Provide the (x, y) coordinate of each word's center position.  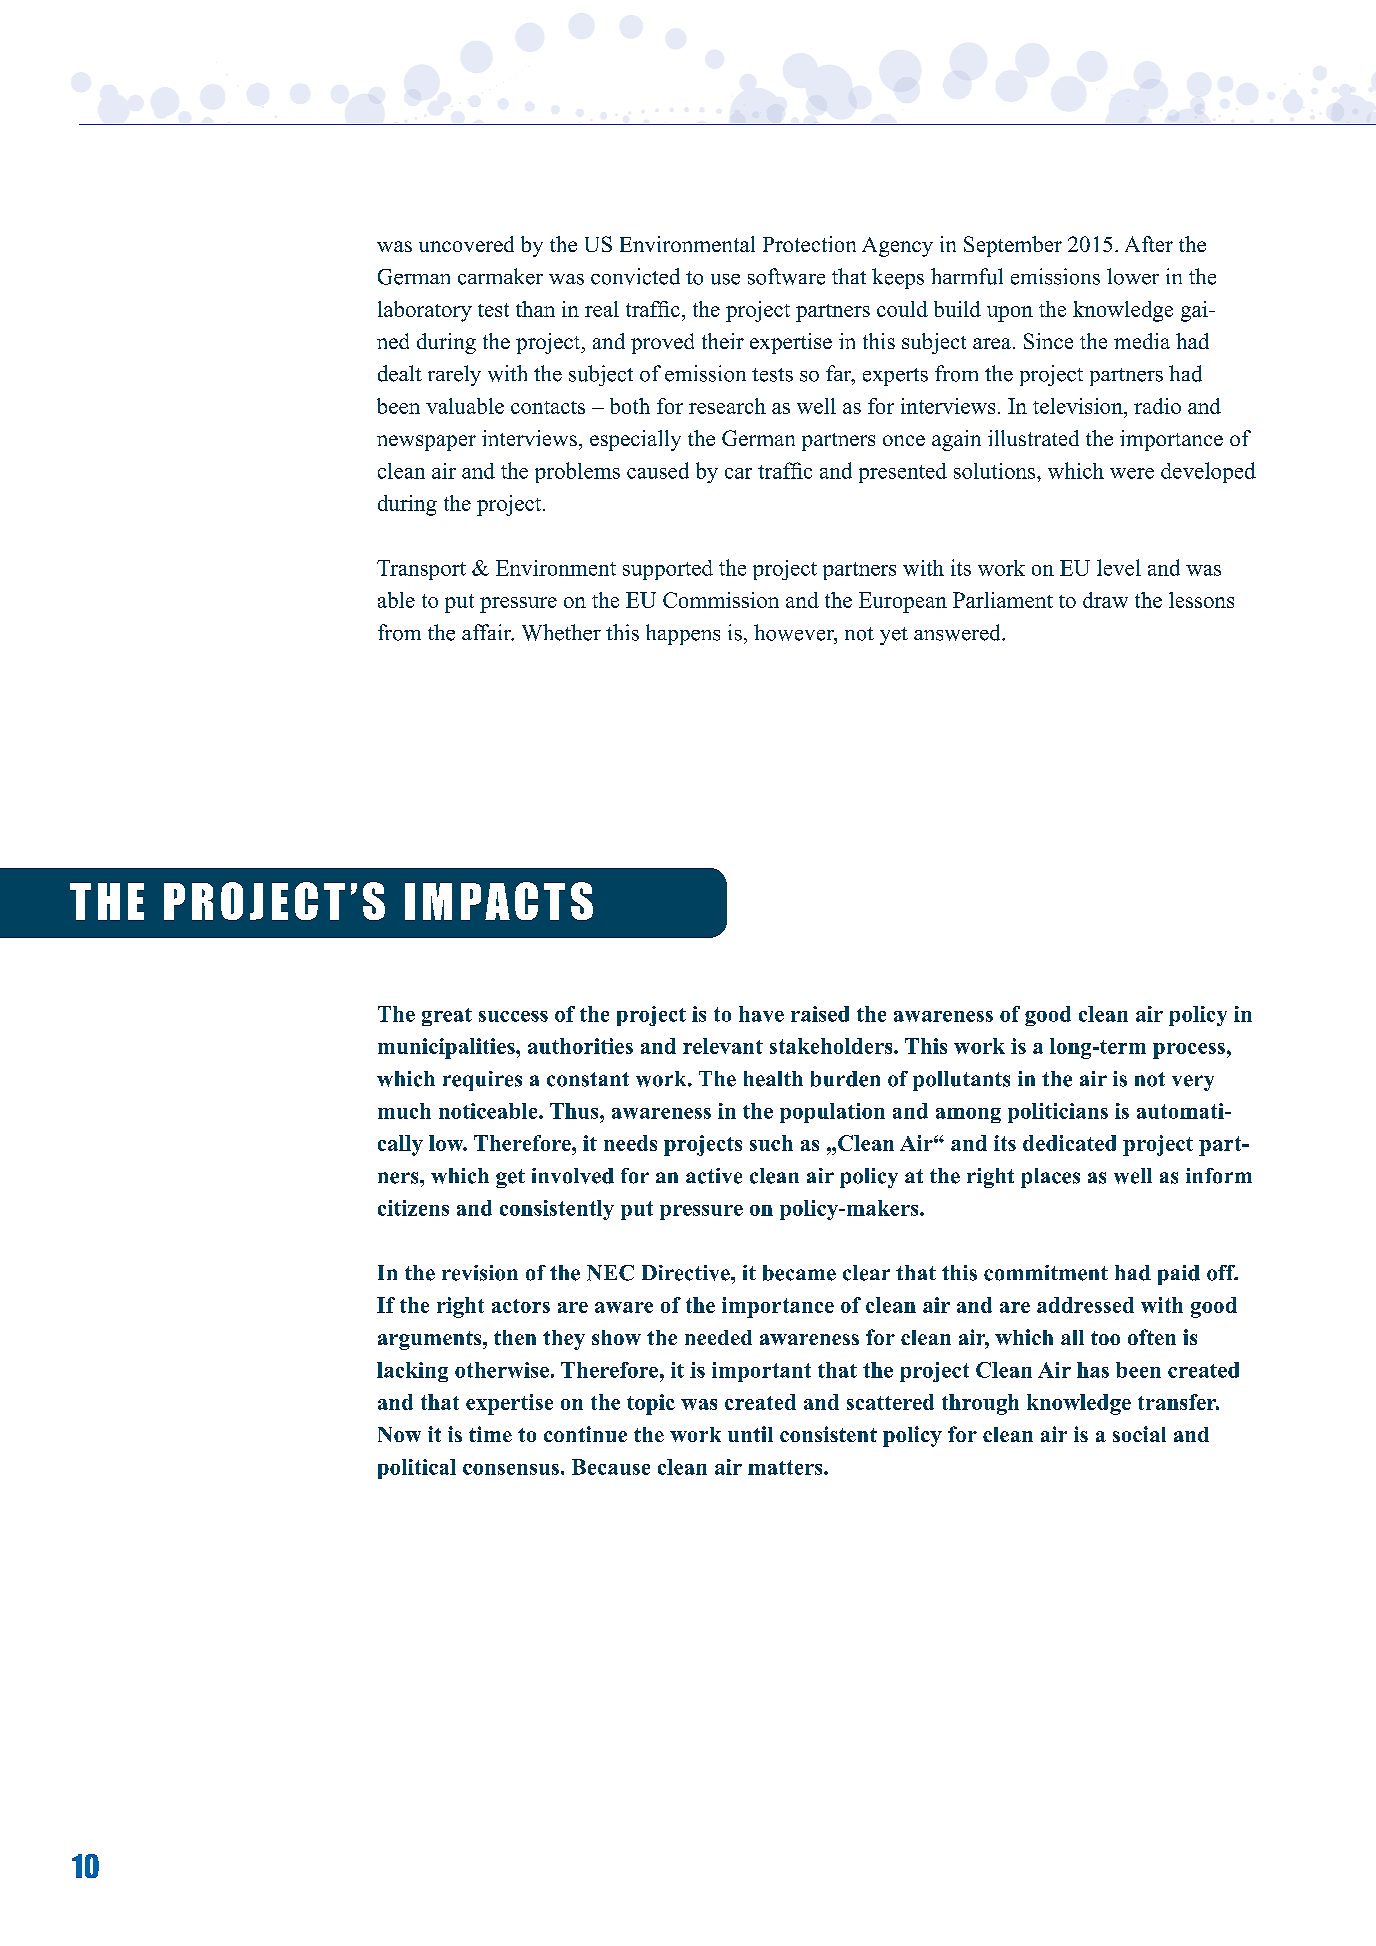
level (1119, 567)
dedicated (1069, 1143)
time (490, 1434)
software (786, 276)
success (513, 1016)
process (1189, 1051)
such (771, 1143)
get (510, 1178)
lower (1133, 276)
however (795, 632)
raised (820, 1014)
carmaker (500, 276)
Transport (421, 570)
